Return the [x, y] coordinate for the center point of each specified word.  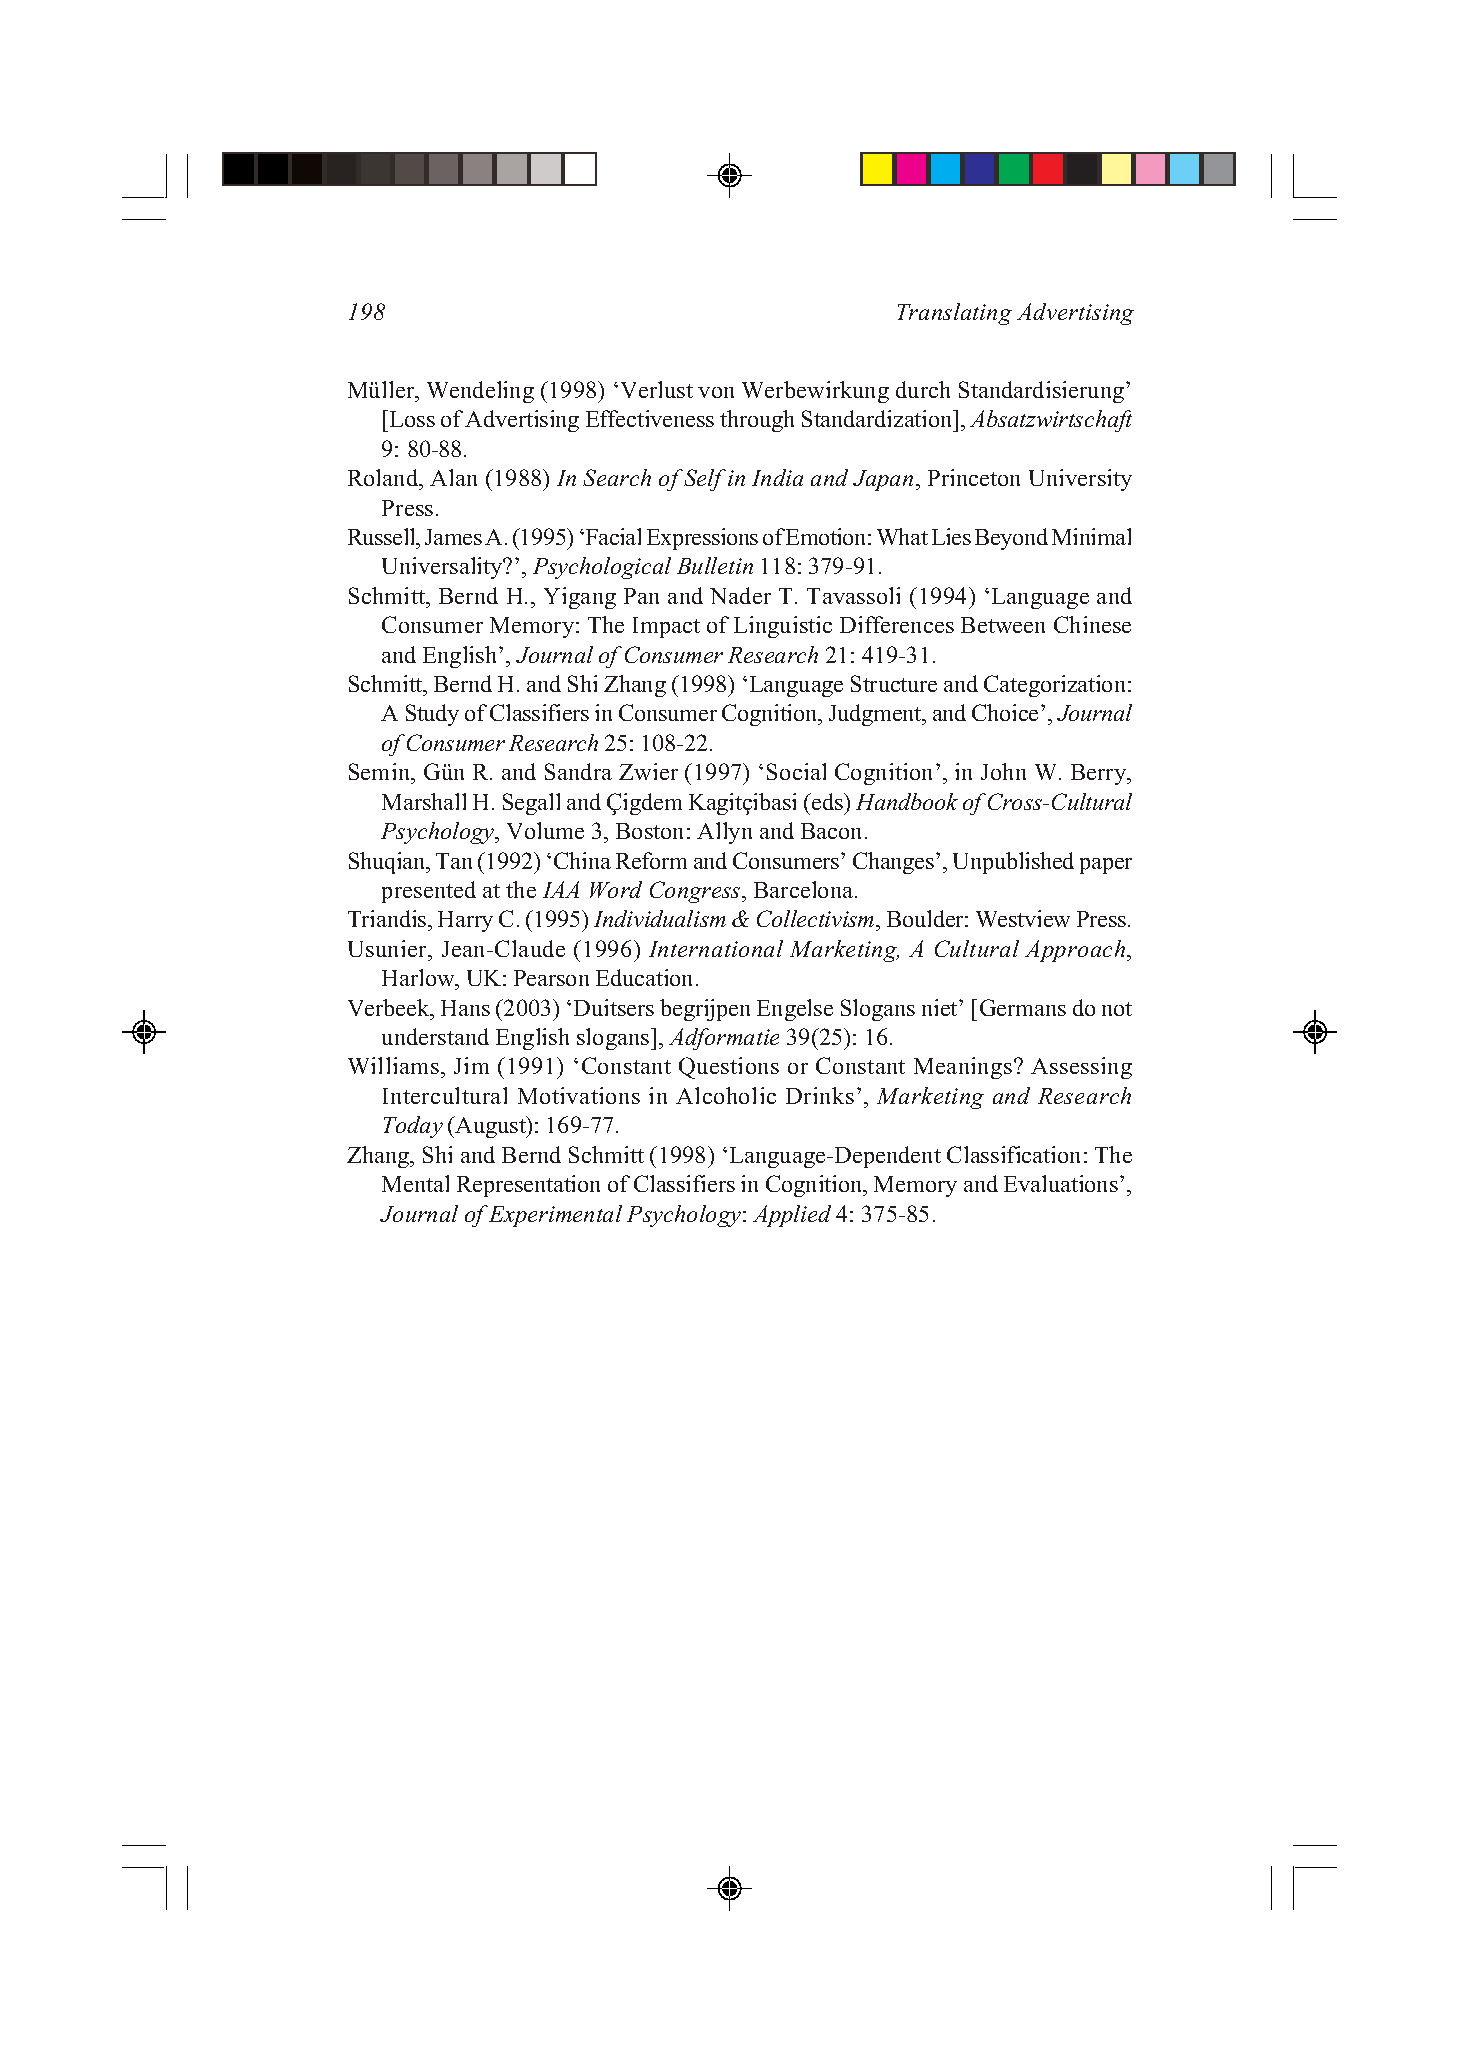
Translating [955, 314]
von [716, 392]
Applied [792, 1216]
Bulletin [715, 565]
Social [796, 771]
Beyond [1011, 539]
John [1003, 771]
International [716, 948]
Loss [412, 419]
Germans [1023, 1007]
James [453, 537]
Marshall [424, 801]
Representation [528, 1186]
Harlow [419, 977]
